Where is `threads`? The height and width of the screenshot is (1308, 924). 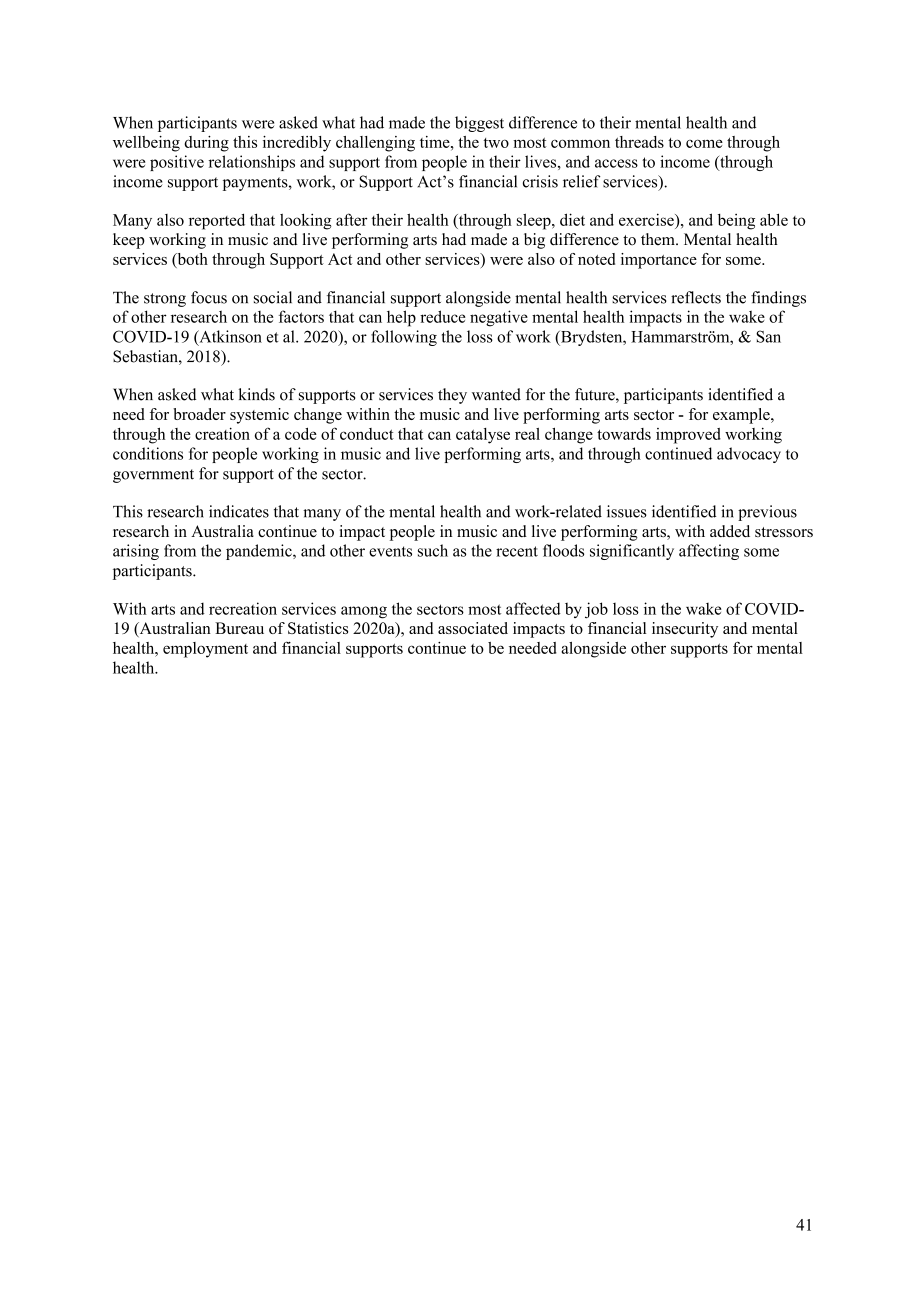 threads is located at coordinates (639, 142).
